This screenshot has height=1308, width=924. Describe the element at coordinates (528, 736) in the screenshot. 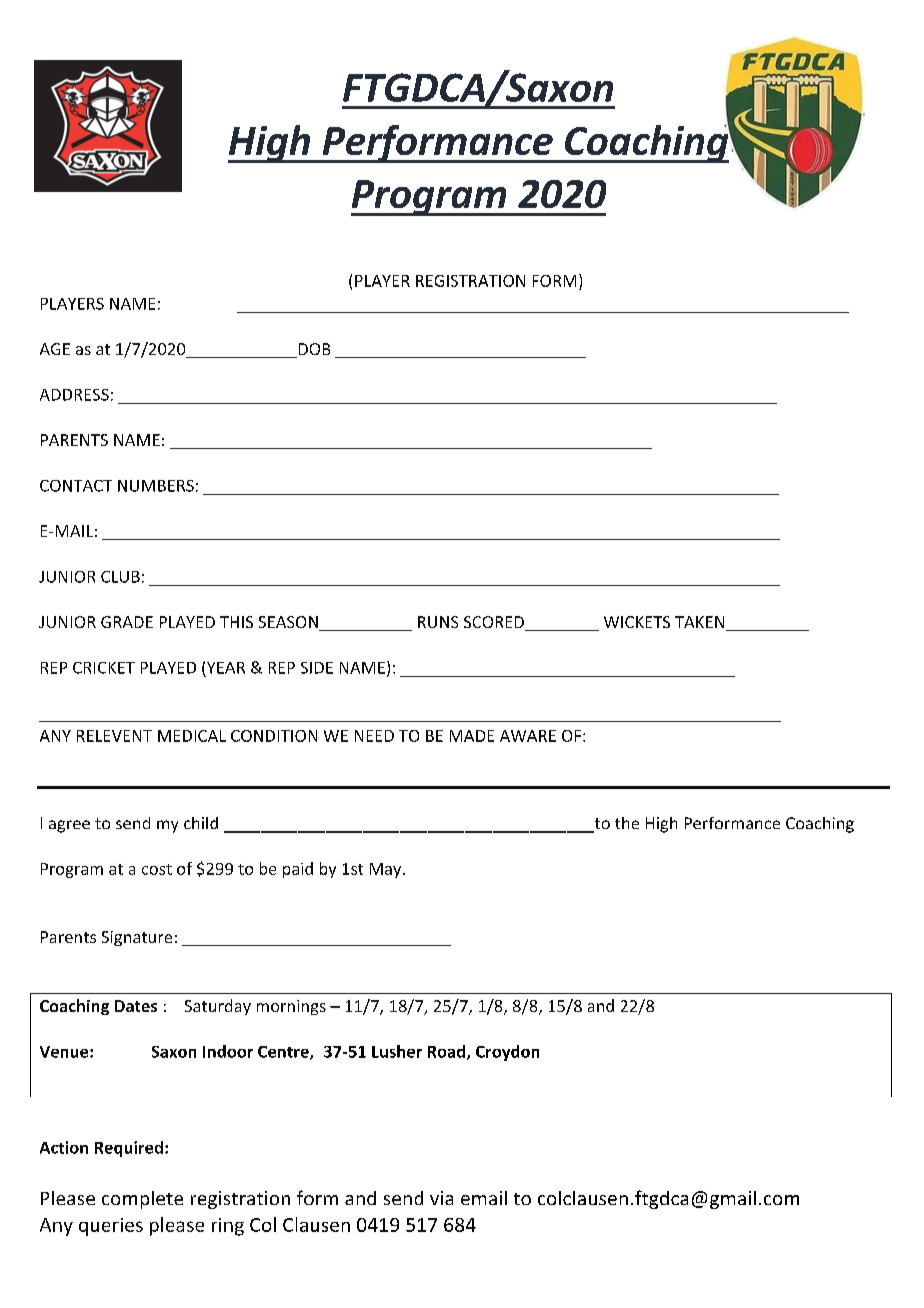

I see `AWARE` at that location.
